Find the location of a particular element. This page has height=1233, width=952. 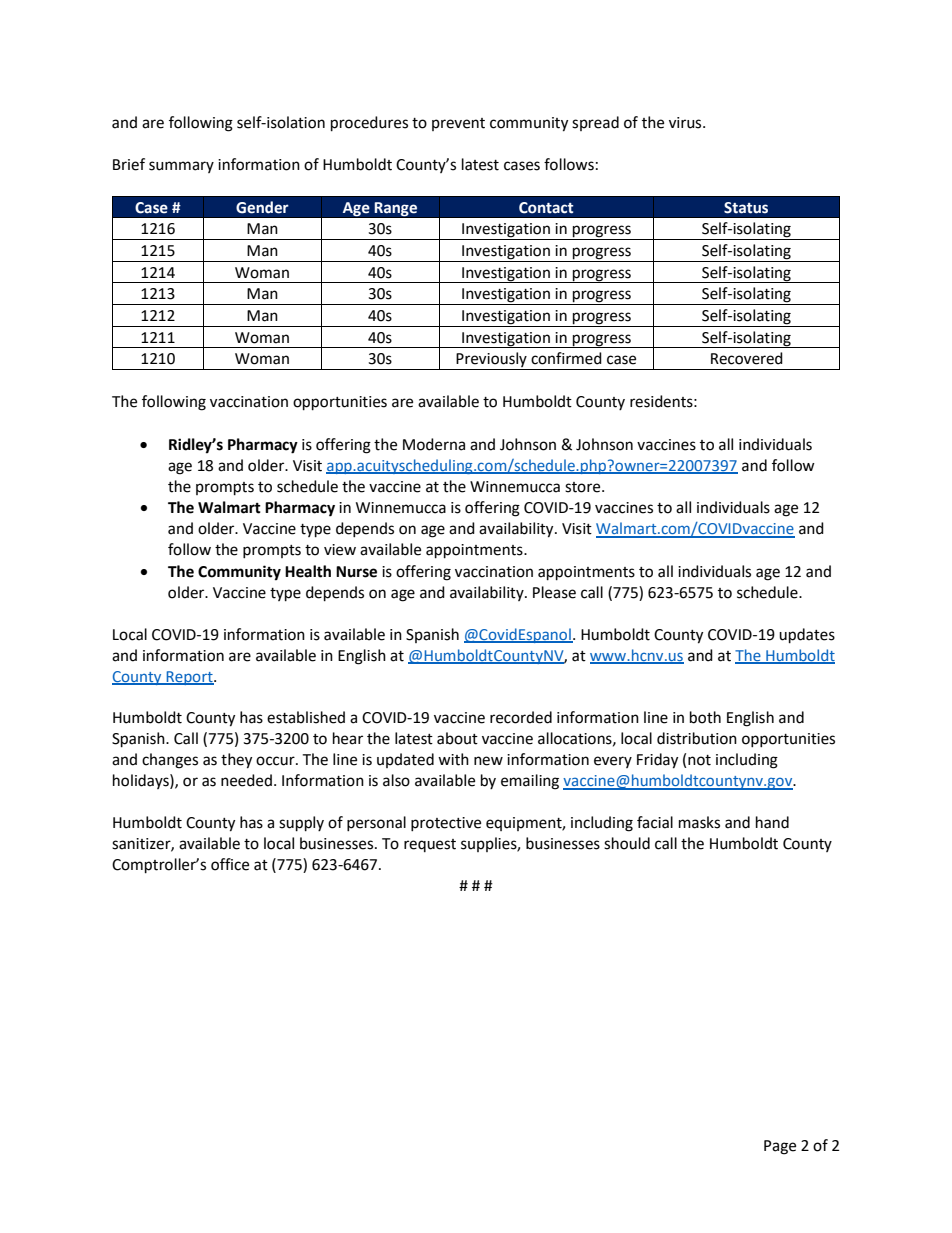

Report is located at coordinates (190, 678).
